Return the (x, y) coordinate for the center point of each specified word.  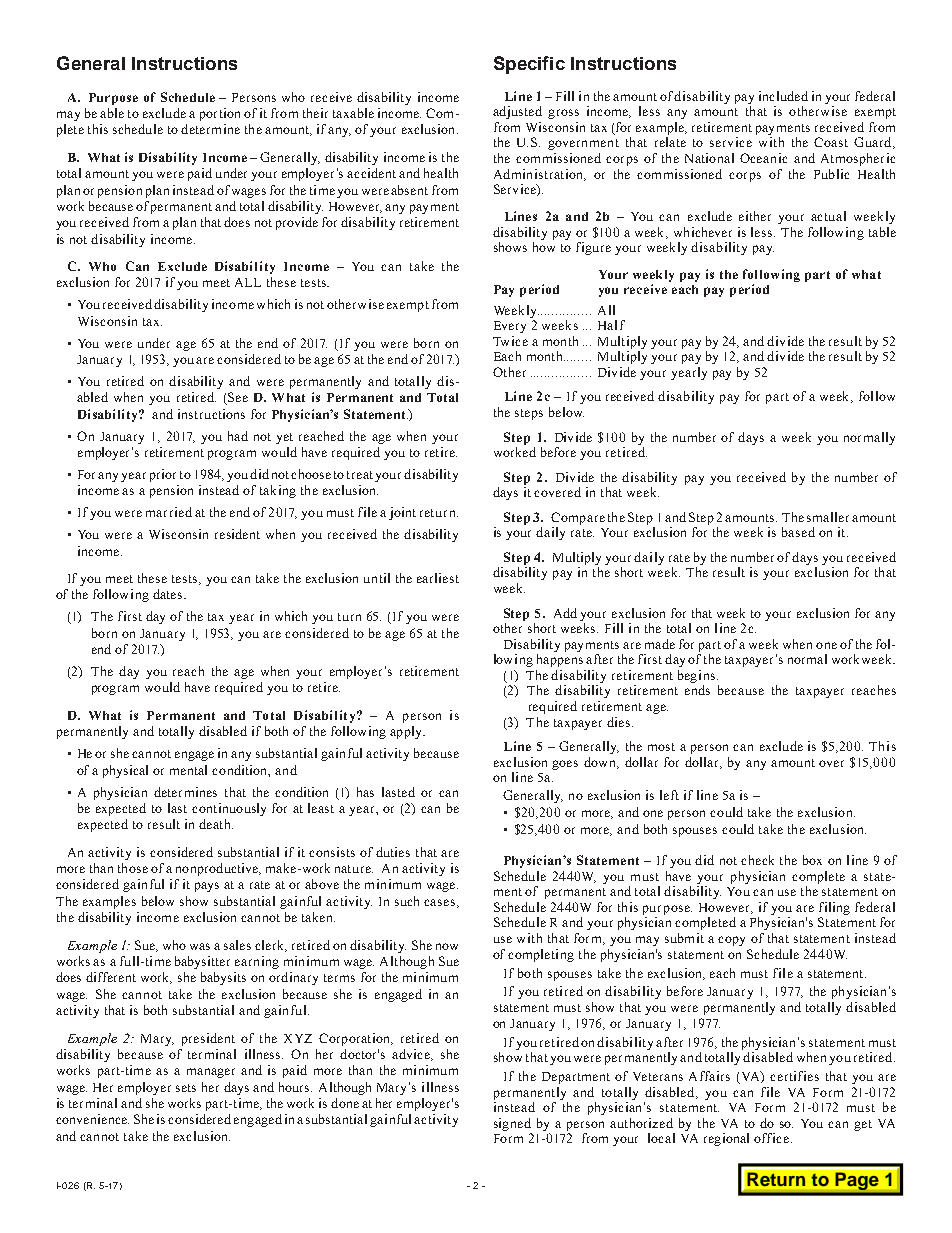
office (771, 1138)
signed (512, 1124)
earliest (438, 578)
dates (169, 594)
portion (220, 114)
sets (186, 1088)
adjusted (517, 112)
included (783, 96)
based (798, 532)
